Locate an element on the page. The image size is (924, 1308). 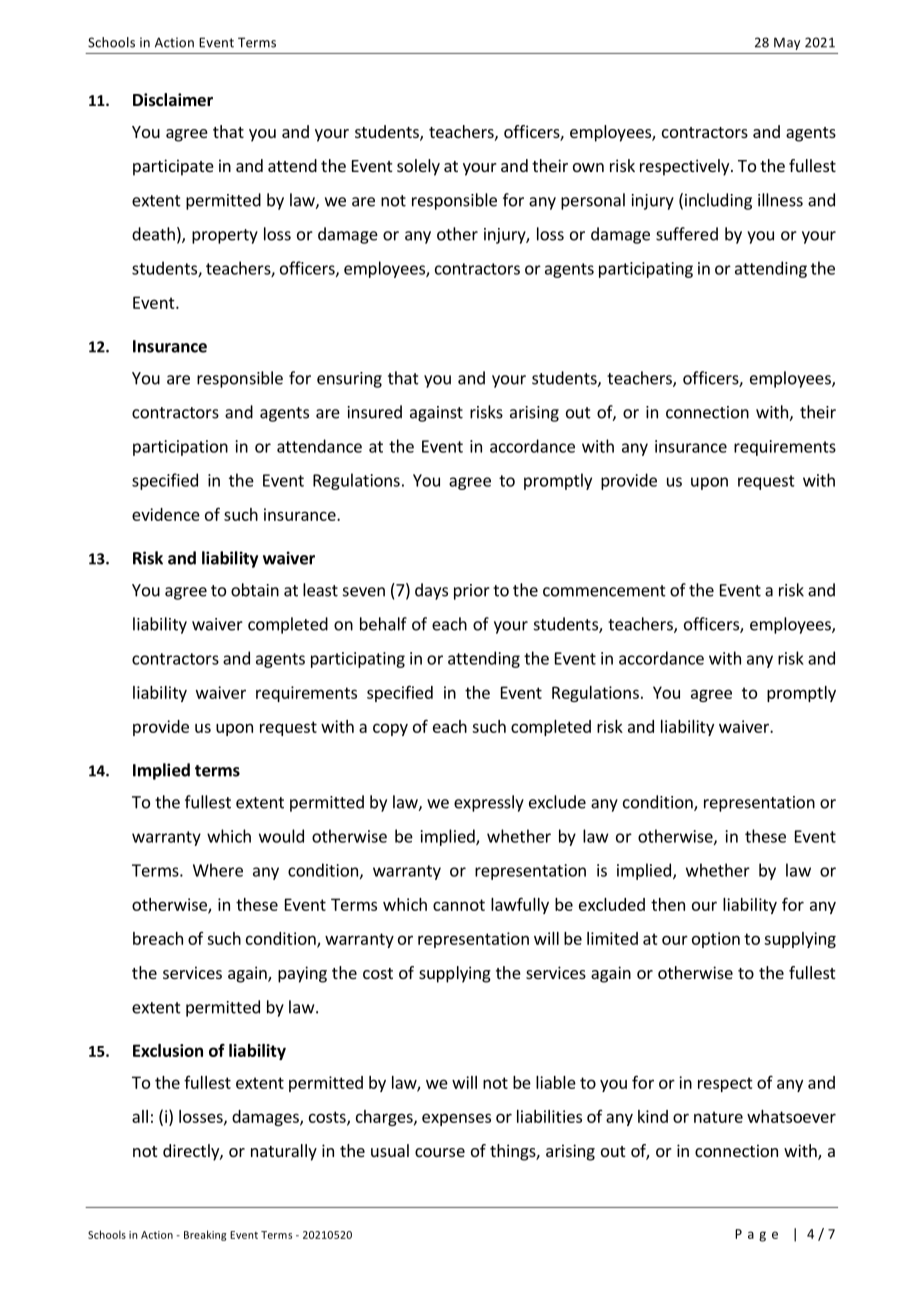
obtain is located at coordinates (255, 590).
